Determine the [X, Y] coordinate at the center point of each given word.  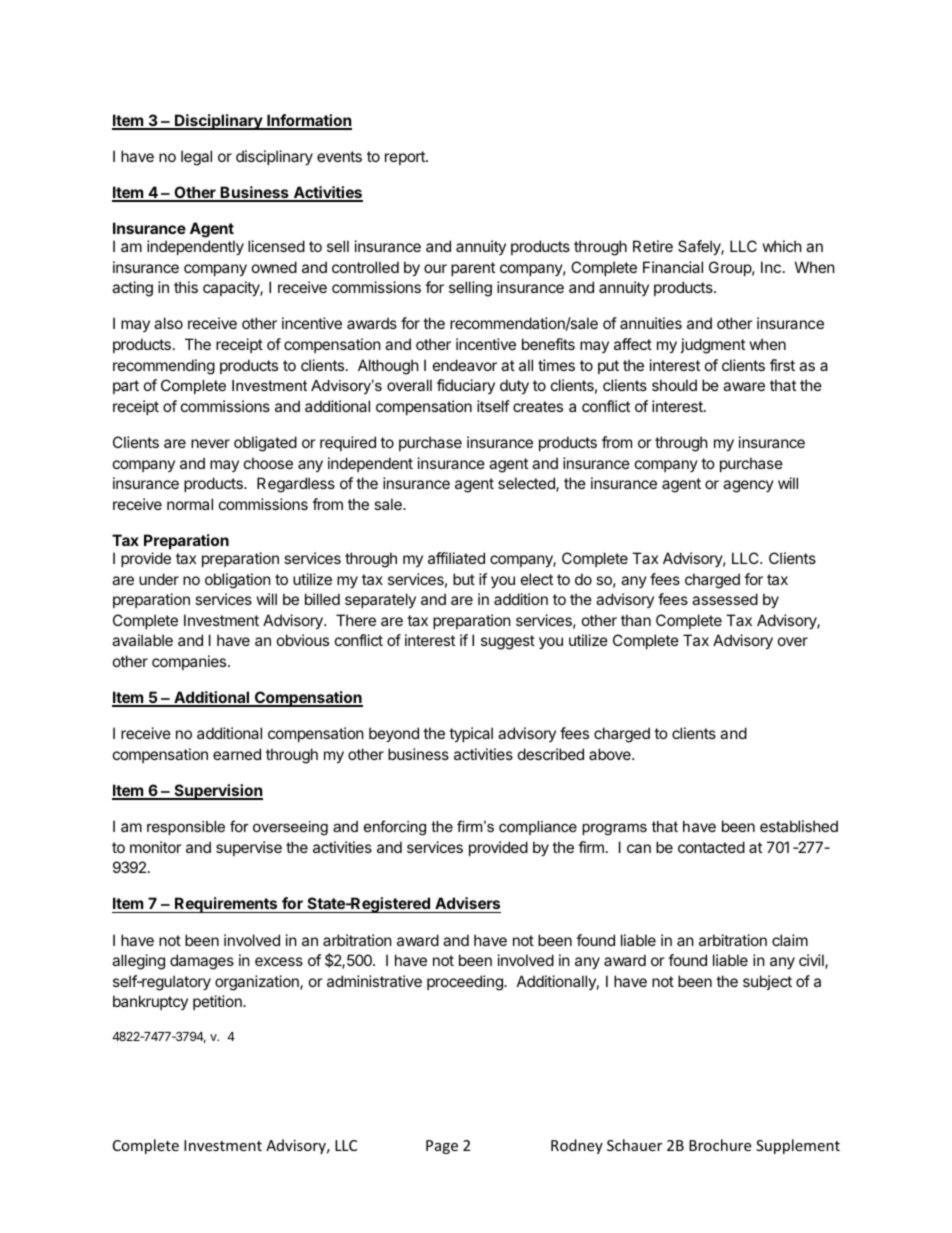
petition [218, 1002]
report [406, 158]
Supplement [798, 1146]
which [782, 246]
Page [442, 1147]
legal [196, 158]
